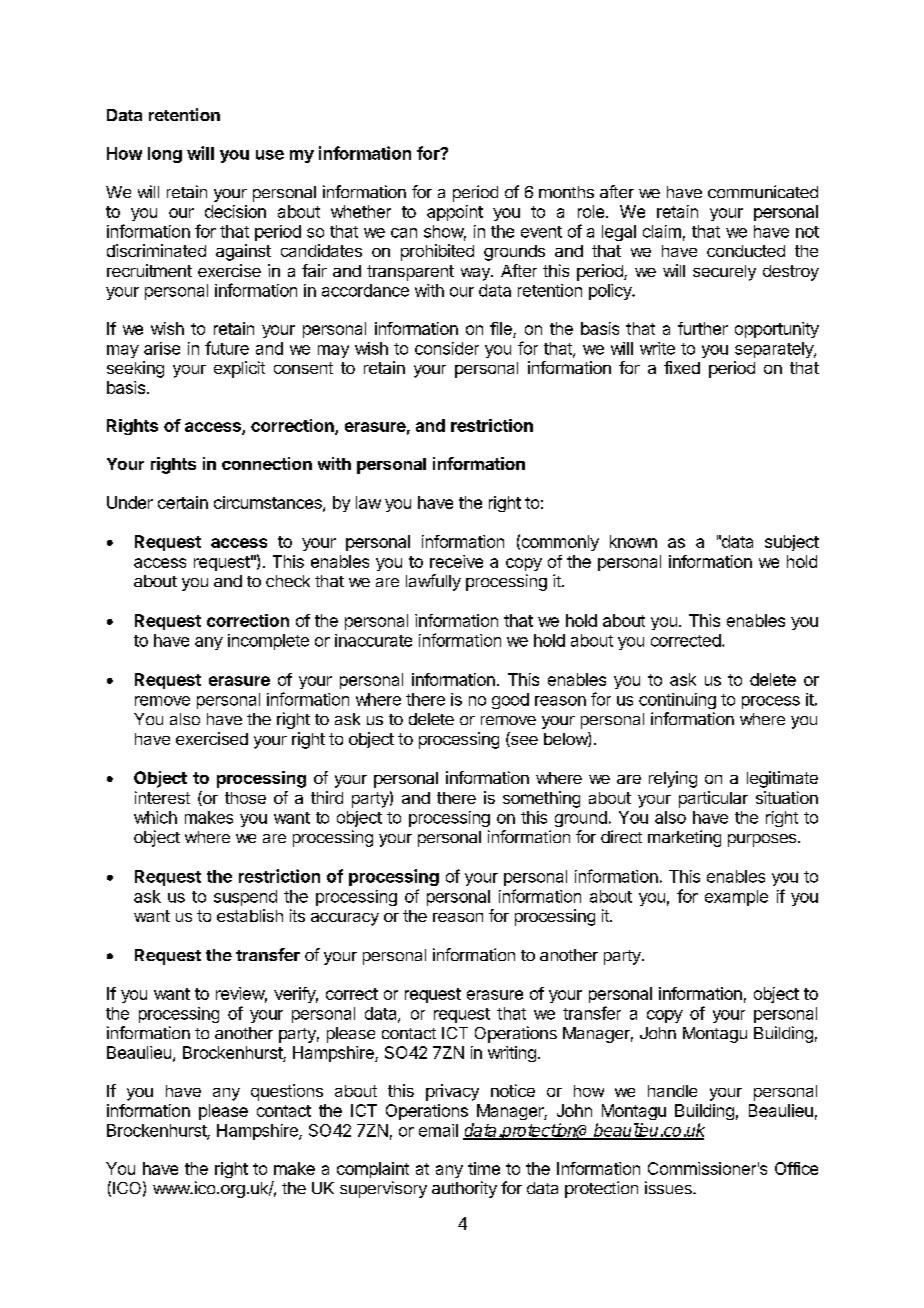 The width and height of the screenshot is (924, 1308). I want to click on decision, so click(235, 211).
